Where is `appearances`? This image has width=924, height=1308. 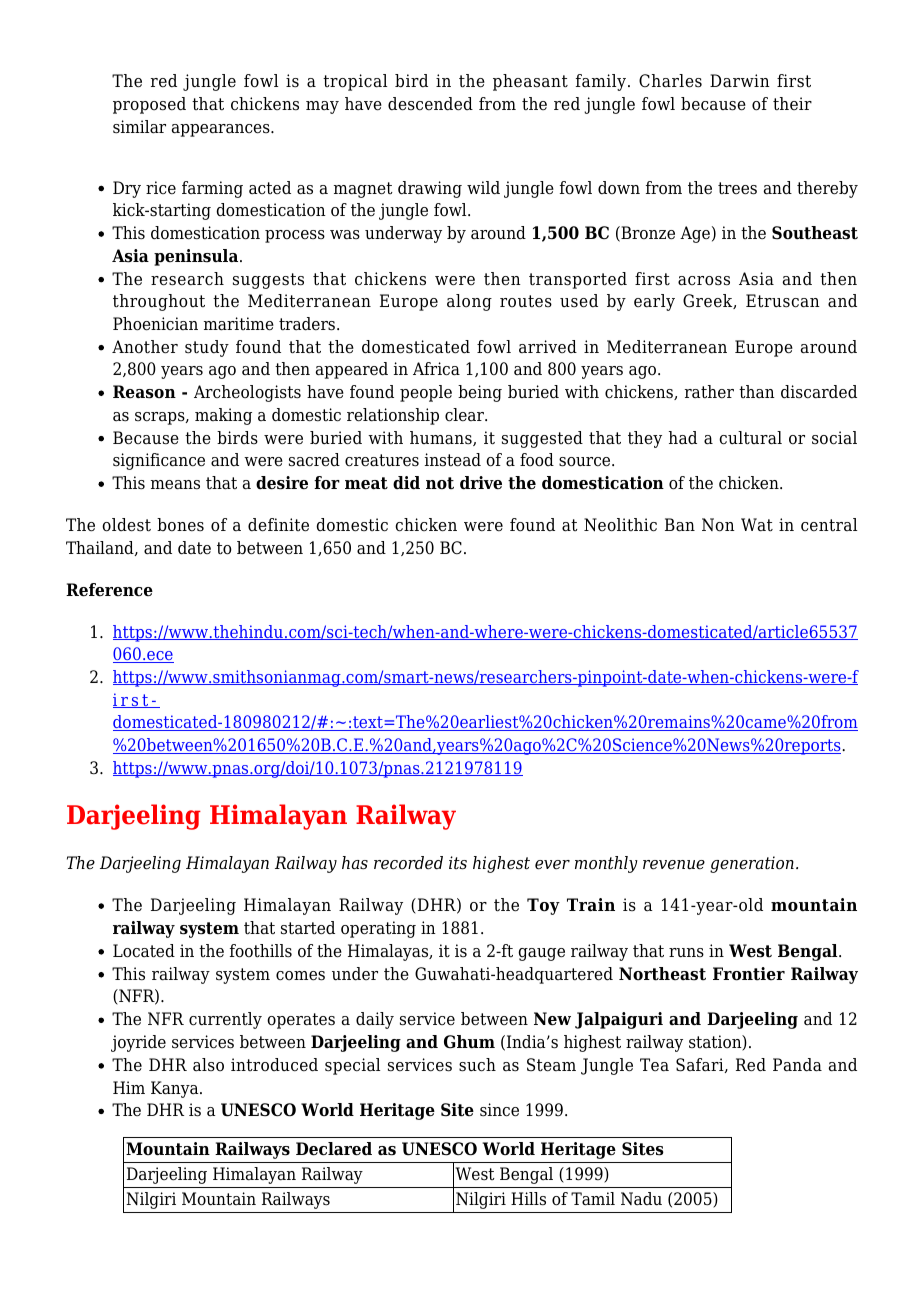
appearances is located at coordinates (222, 130).
